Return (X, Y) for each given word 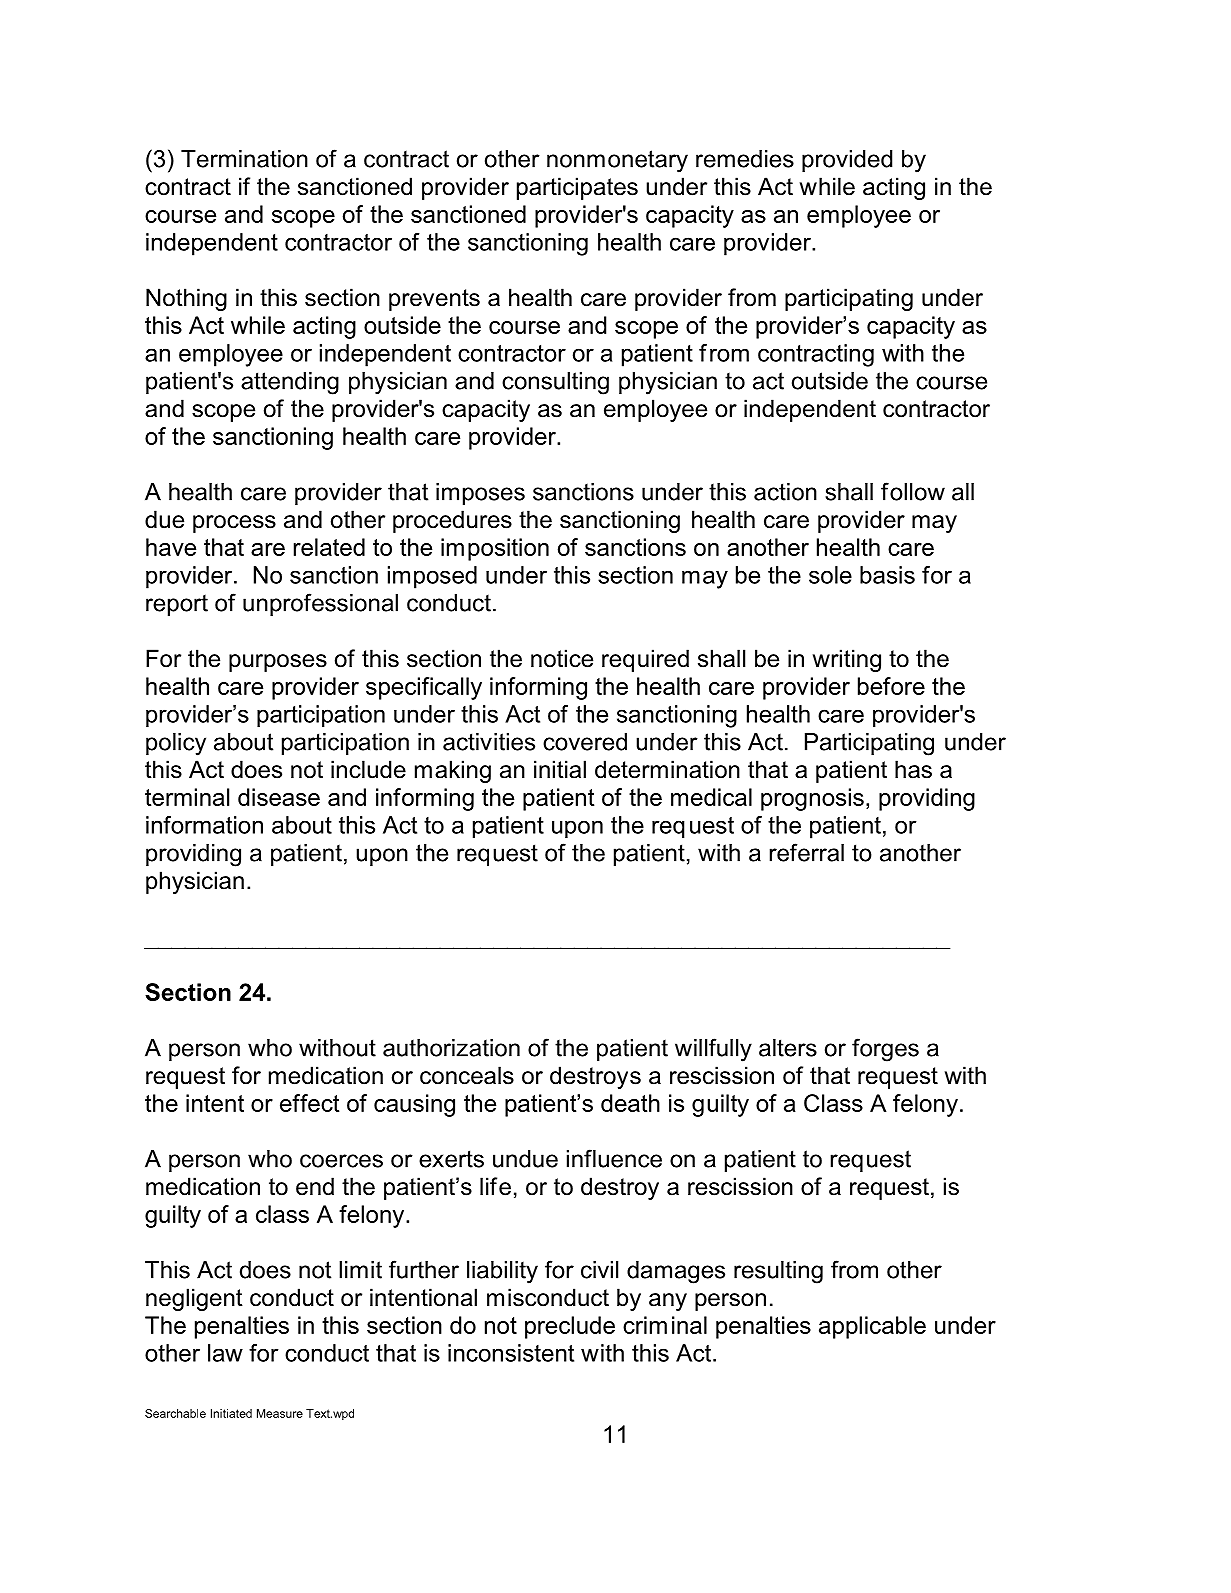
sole (830, 575)
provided (847, 161)
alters (788, 1048)
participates (577, 188)
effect (309, 1103)
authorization (451, 1048)
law (225, 1353)
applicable (872, 1327)
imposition (495, 549)
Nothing (186, 299)
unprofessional (320, 604)
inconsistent (511, 1353)
